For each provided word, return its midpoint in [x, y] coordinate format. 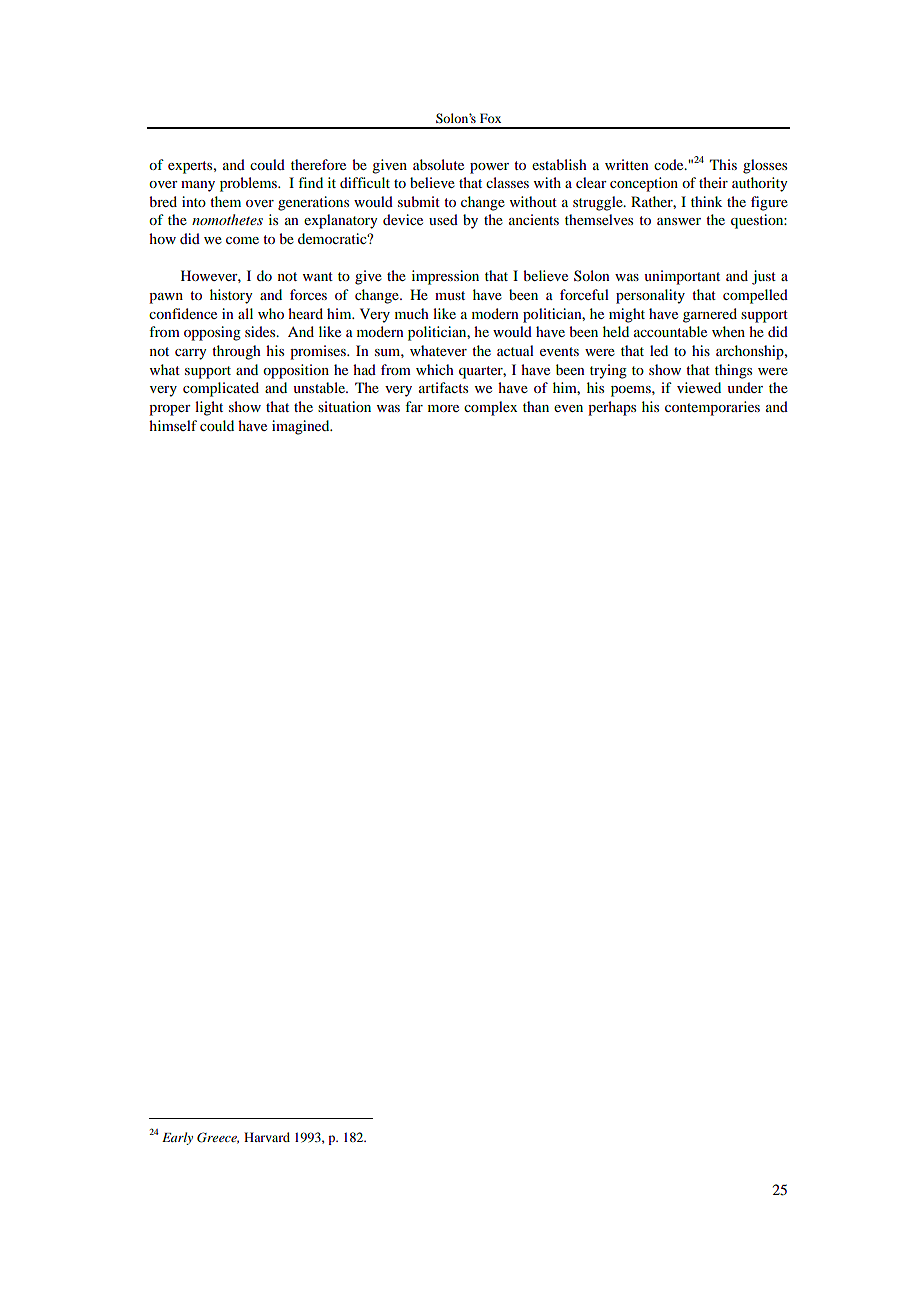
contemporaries [712, 408]
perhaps [612, 408]
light [209, 408]
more [443, 408]
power [489, 168]
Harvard [267, 1137]
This [723, 164]
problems [249, 184]
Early [177, 1138]
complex [491, 408]
